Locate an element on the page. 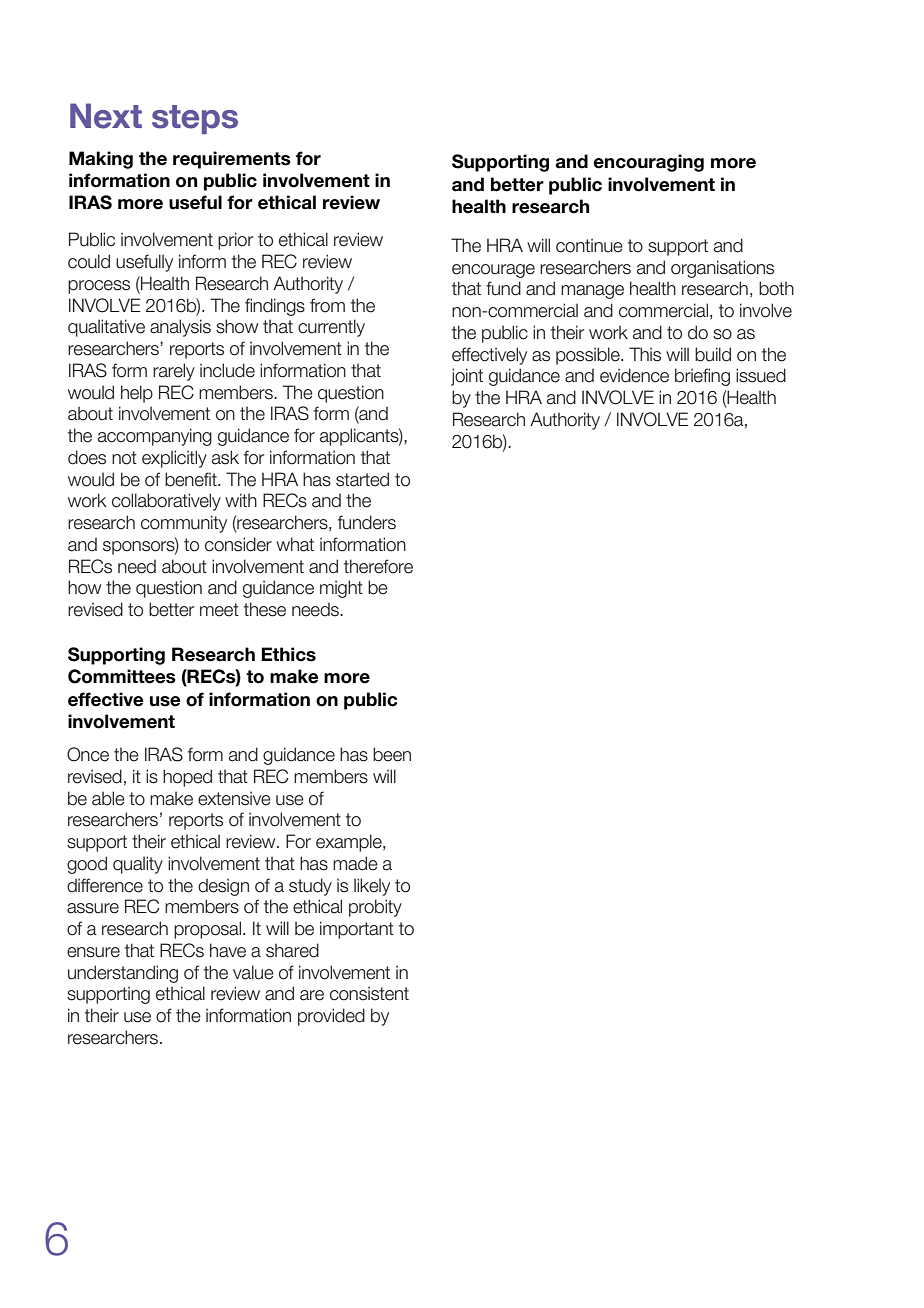 The height and width of the page is (1308, 924). build is located at coordinates (713, 354).
